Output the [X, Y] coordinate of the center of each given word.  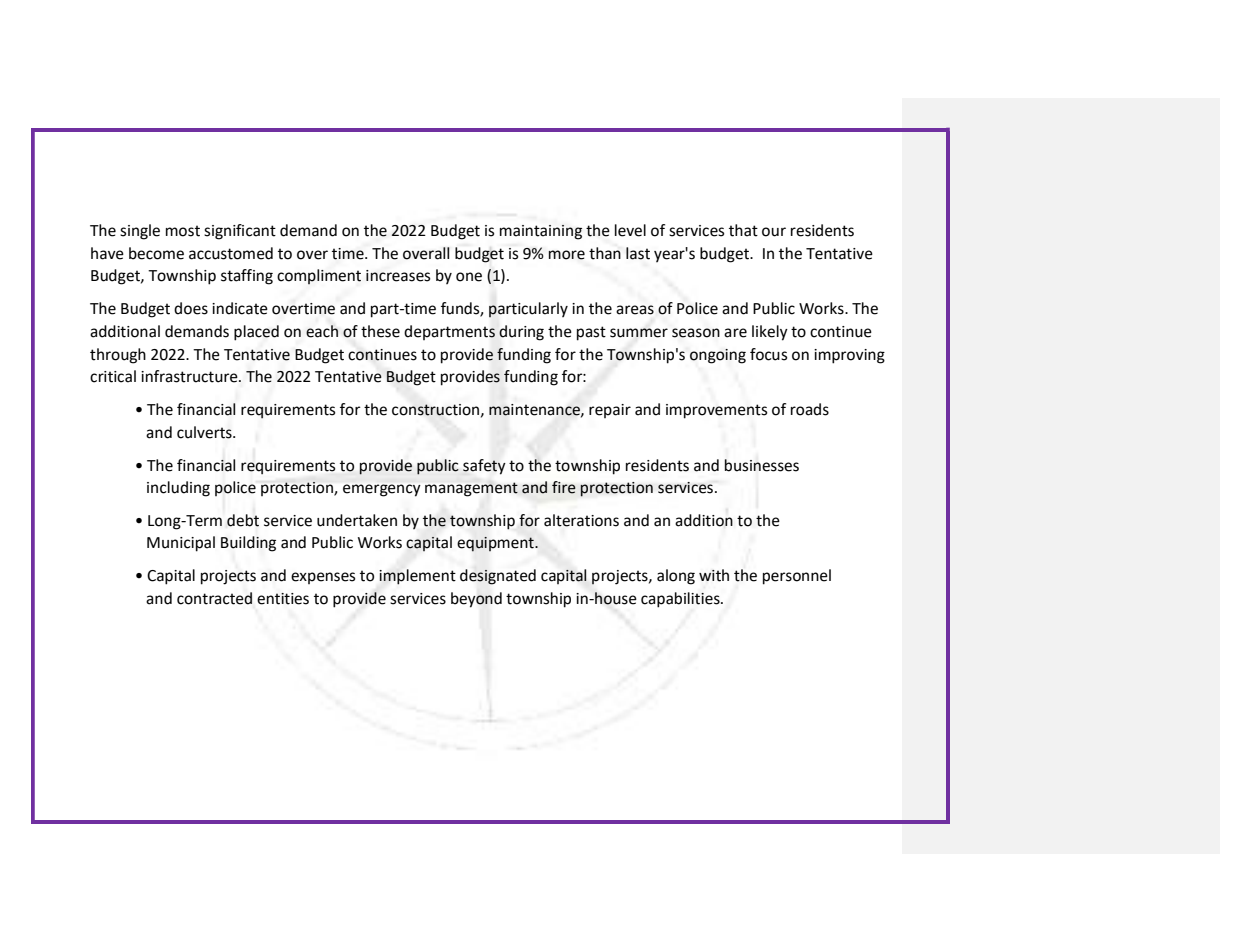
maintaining [541, 232]
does [191, 308]
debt [243, 520]
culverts [205, 432]
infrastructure [190, 376]
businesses [762, 465]
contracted [214, 598]
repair [610, 411]
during [521, 333]
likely [770, 333]
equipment [496, 544]
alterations [581, 520]
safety [484, 467]
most [183, 231]
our [774, 232]
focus [768, 354]
